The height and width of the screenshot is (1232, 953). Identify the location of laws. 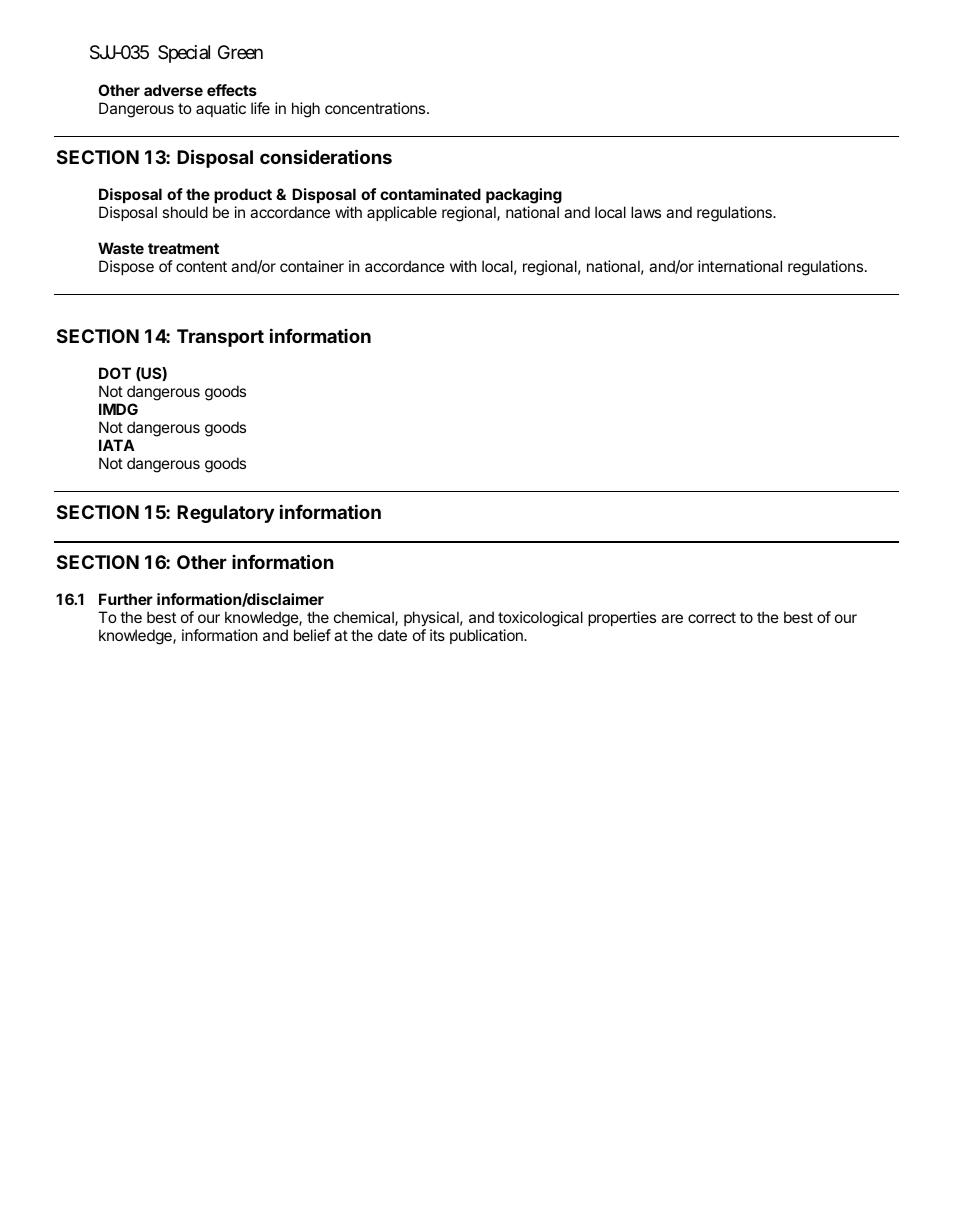
(646, 212).
